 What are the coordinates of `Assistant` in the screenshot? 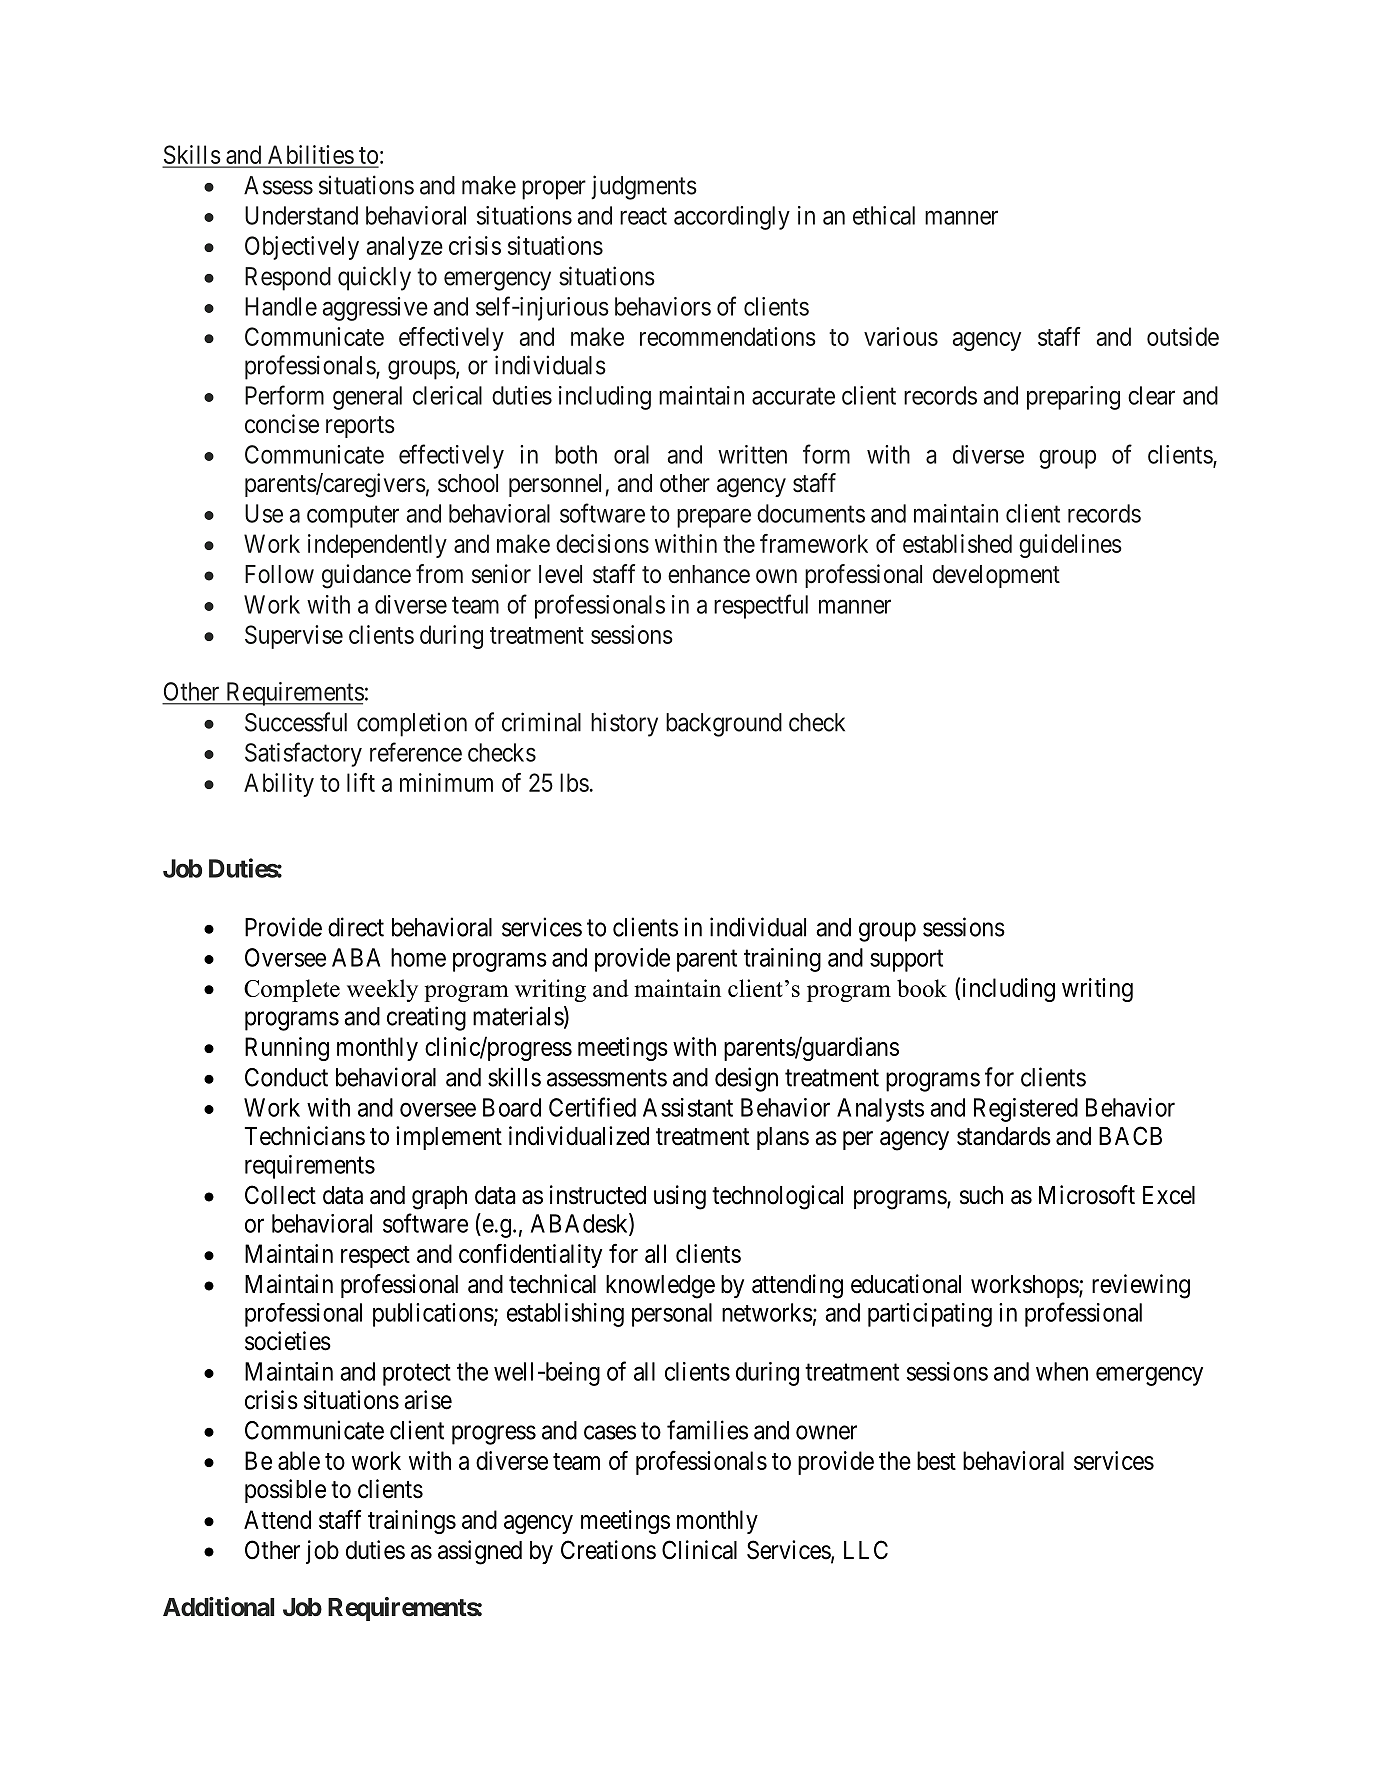 It's located at (688, 1107).
